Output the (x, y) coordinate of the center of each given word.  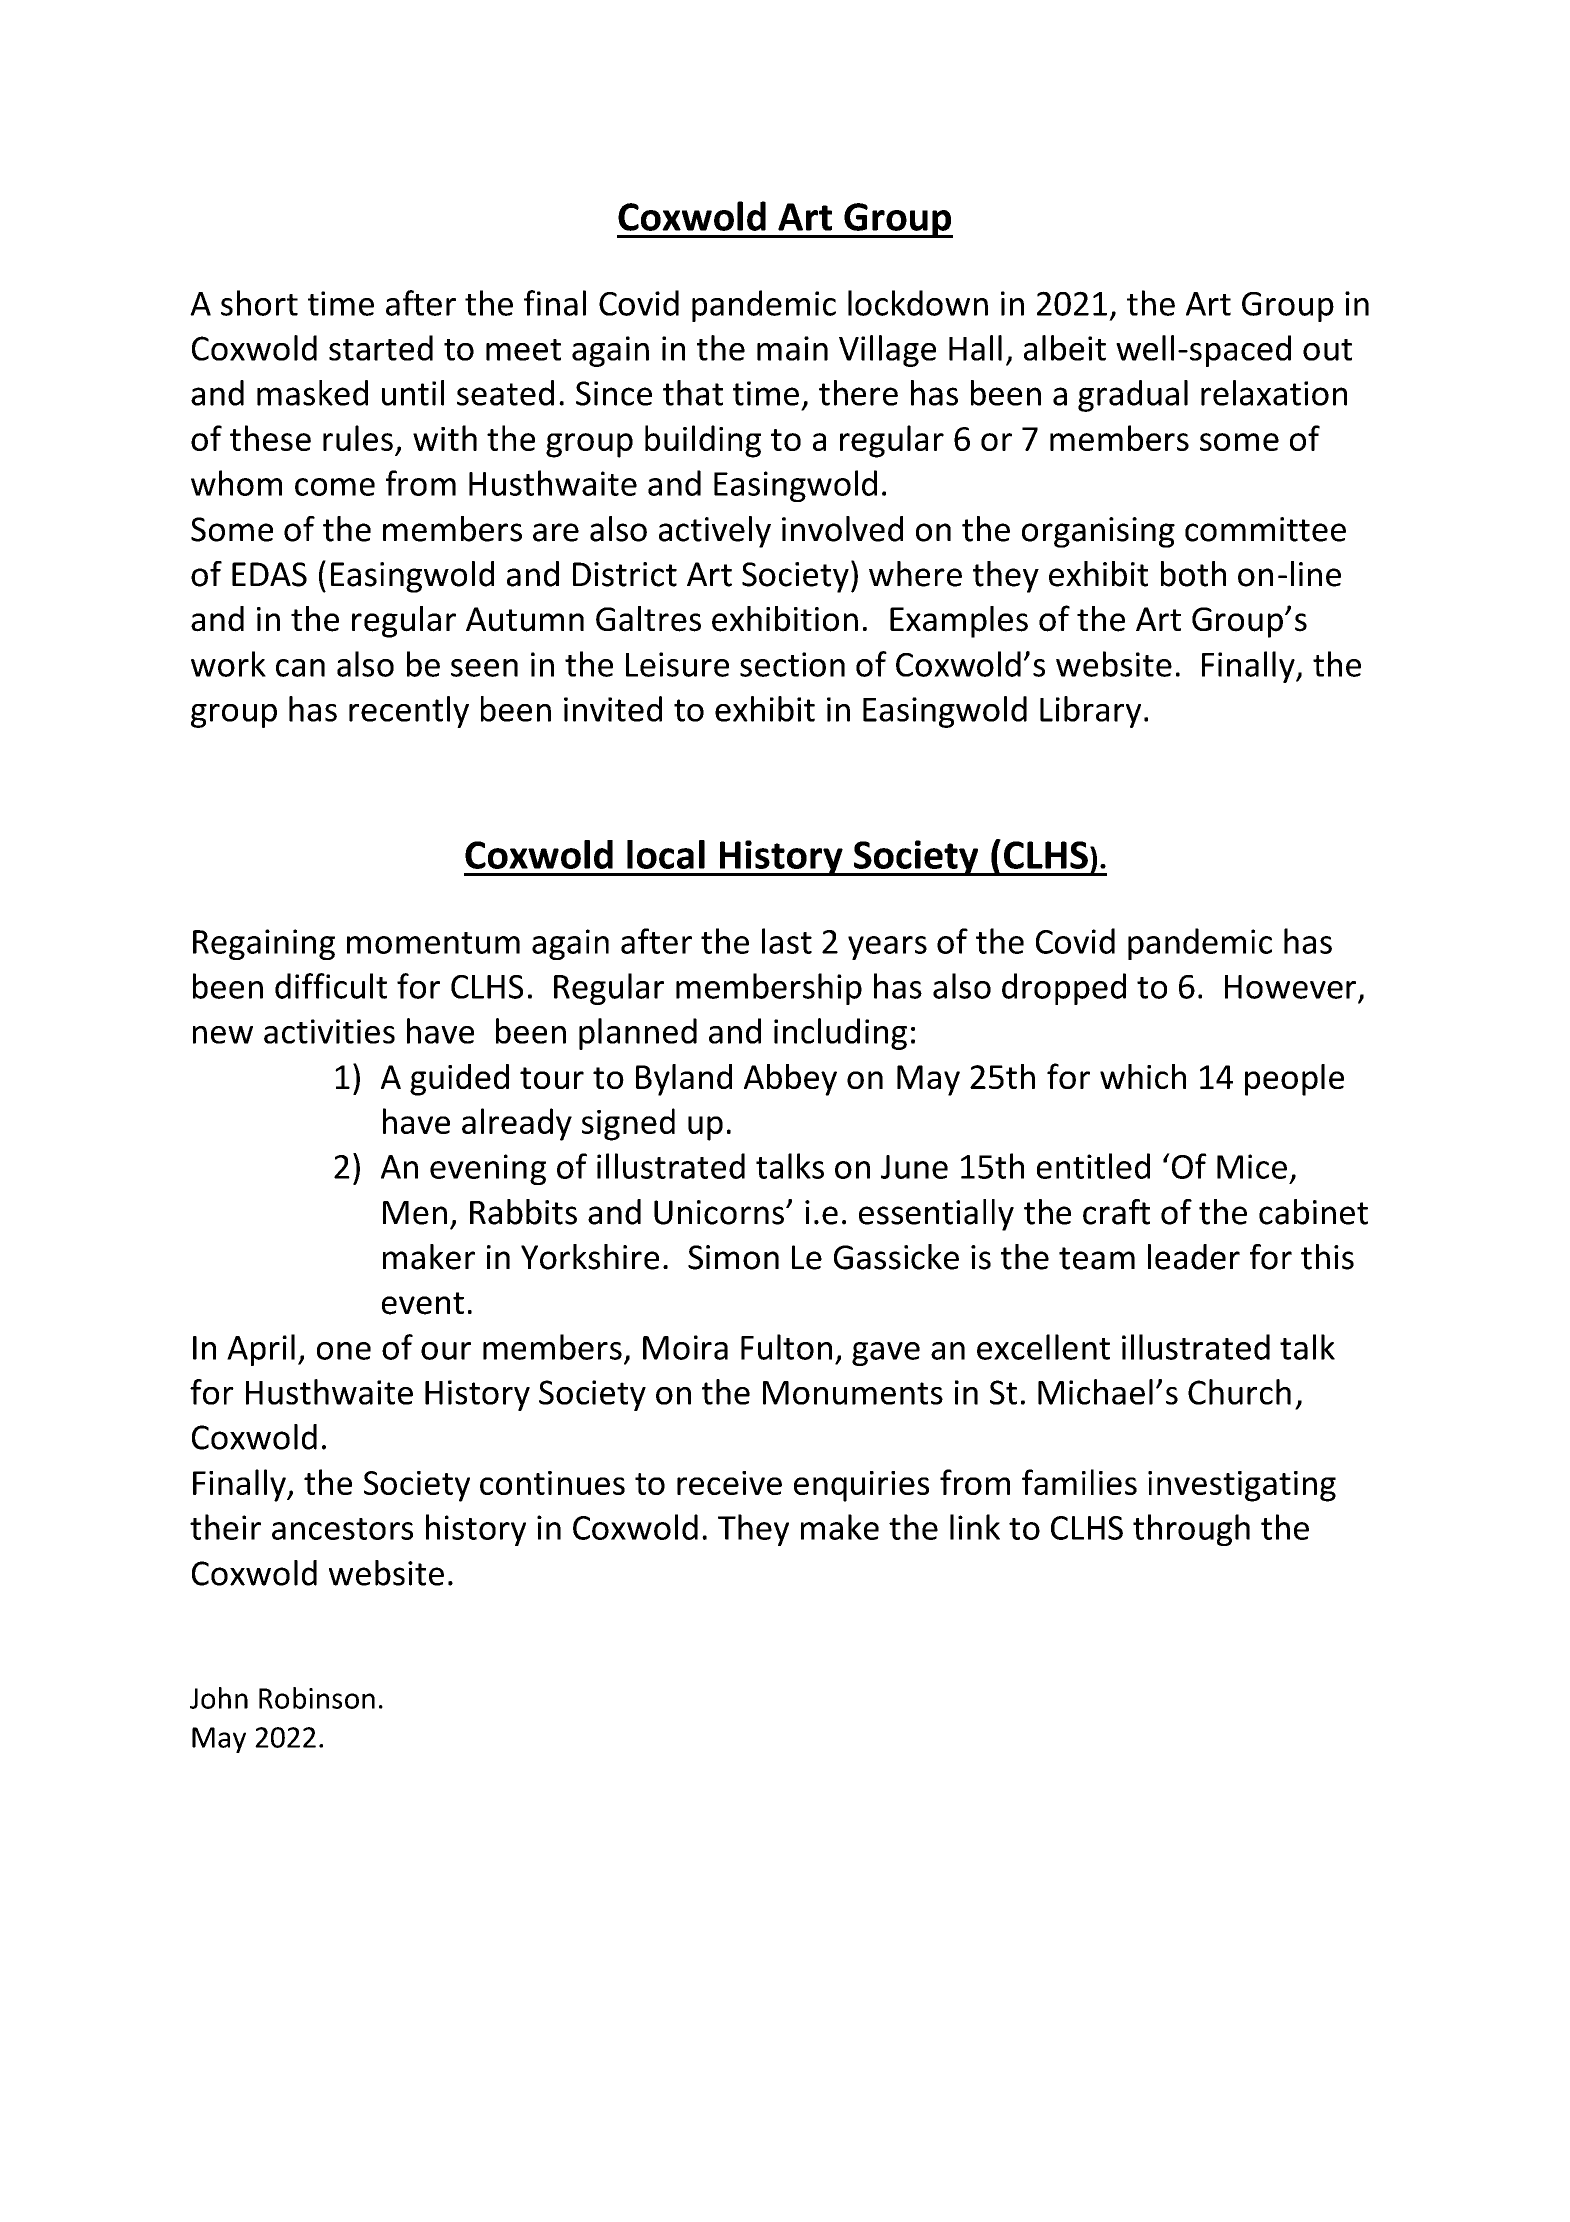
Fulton (786, 1347)
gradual (1133, 396)
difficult (331, 986)
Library (1090, 712)
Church (1239, 1392)
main (792, 348)
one (344, 1351)
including (840, 1034)
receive (729, 1483)
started (381, 348)
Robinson (317, 1698)
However (1290, 987)
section (792, 664)
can (300, 668)
